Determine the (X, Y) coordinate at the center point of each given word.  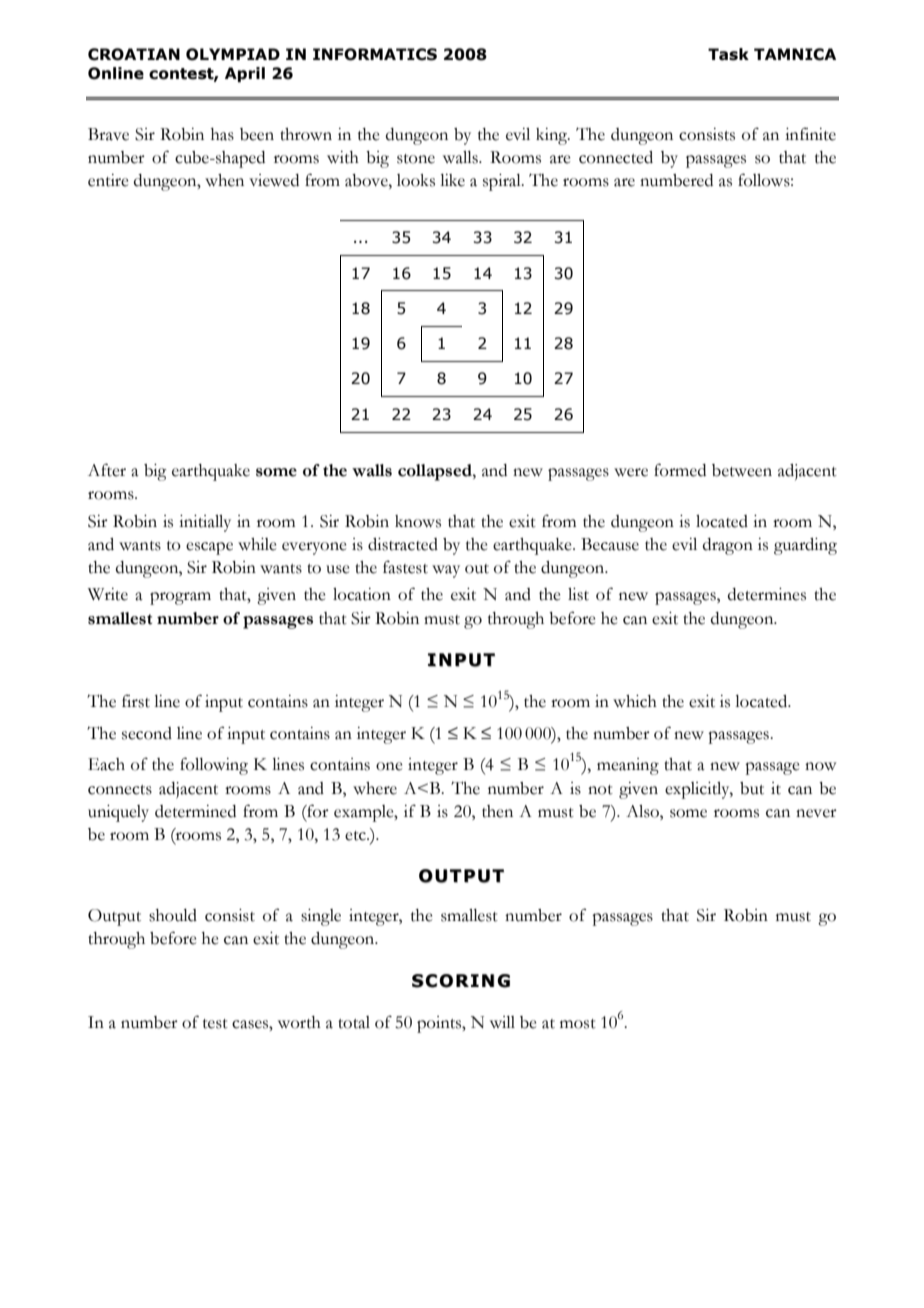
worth (299, 1022)
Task (728, 54)
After (107, 470)
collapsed (436, 472)
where (375, 788)
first (136, 701)
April (245, 74)
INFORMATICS (375, 54)
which (635, 701)
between (742, 470)
